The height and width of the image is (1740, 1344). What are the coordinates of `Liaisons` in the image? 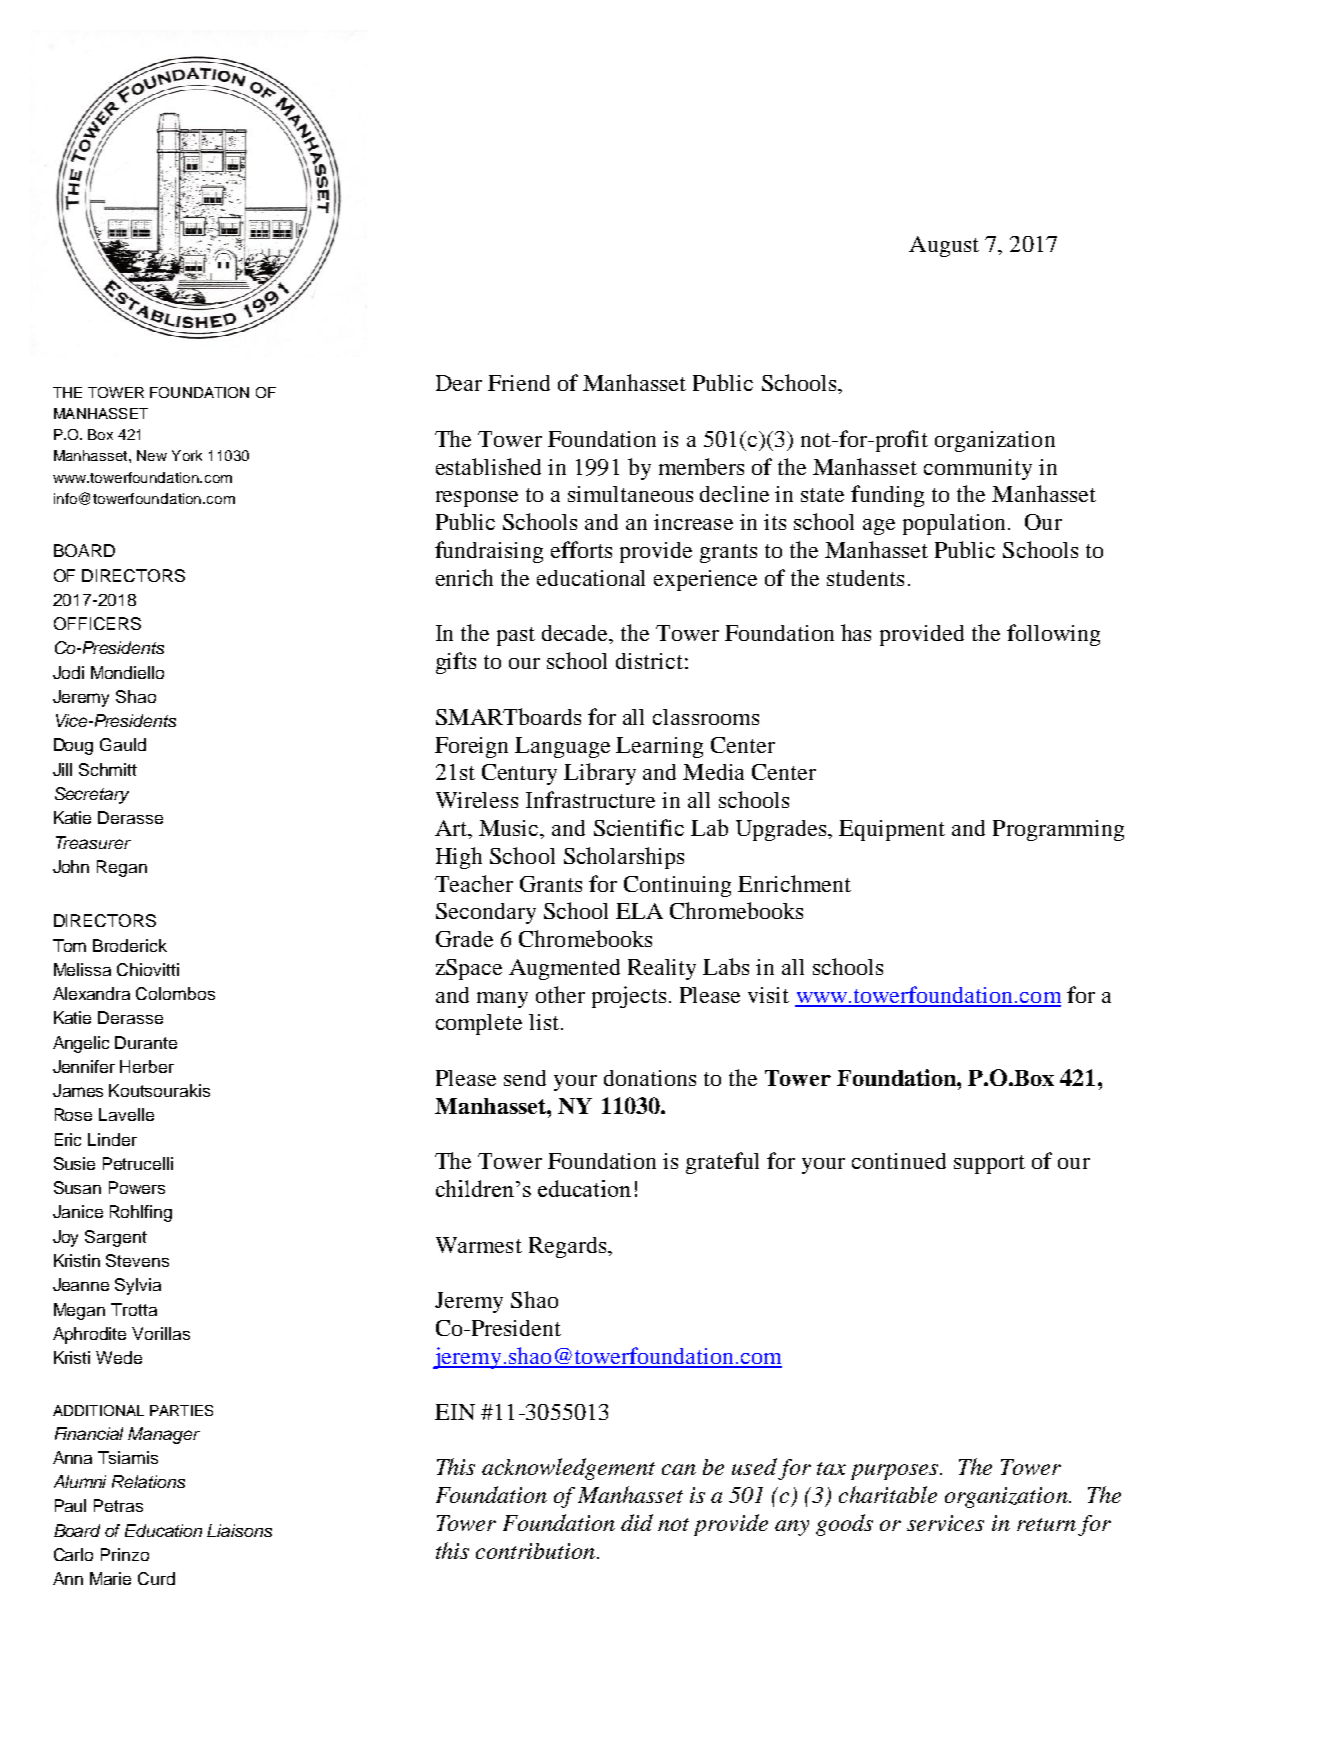 It's located at (239, 1530).
